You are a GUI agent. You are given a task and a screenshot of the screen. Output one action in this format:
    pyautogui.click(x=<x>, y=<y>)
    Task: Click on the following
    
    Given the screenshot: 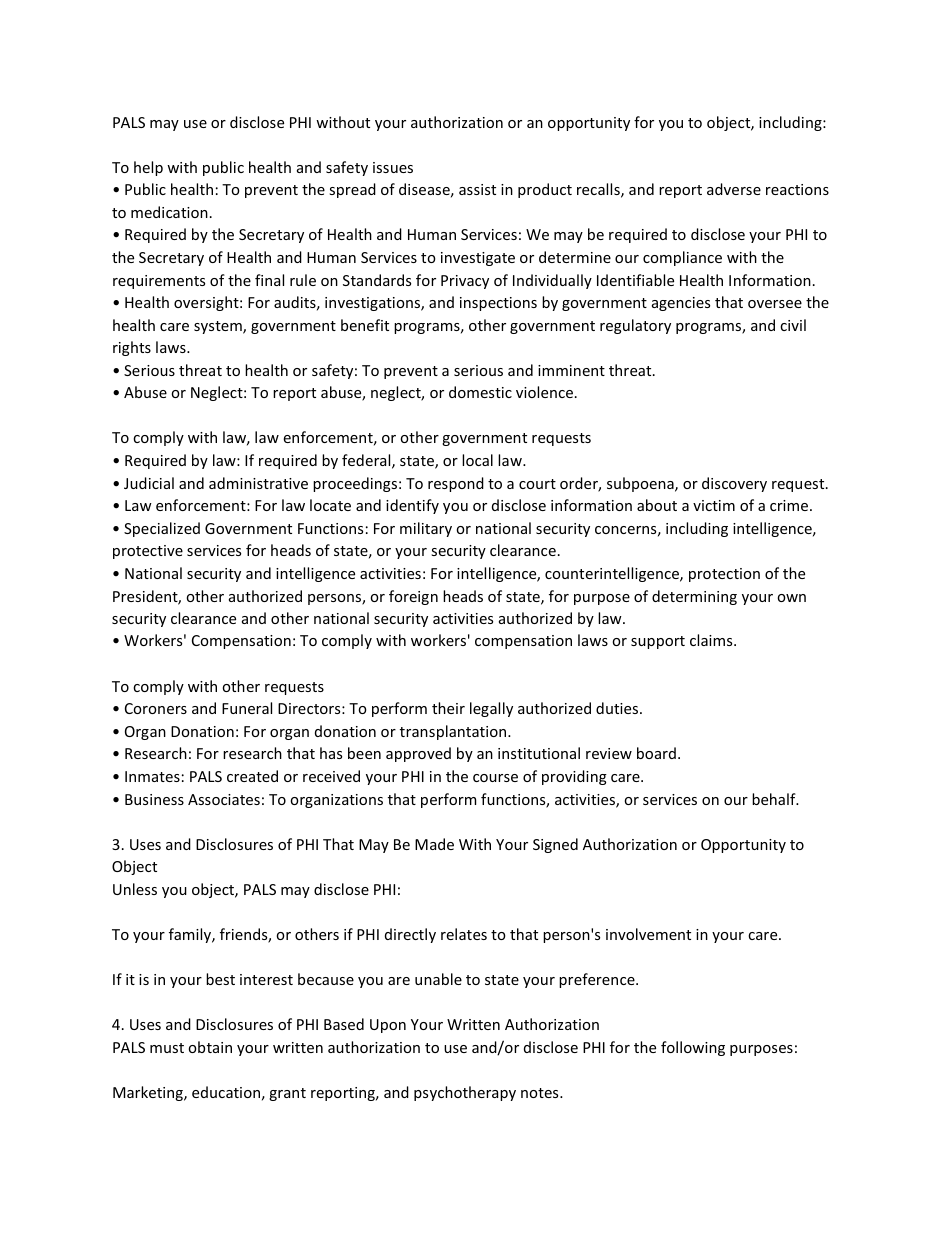 What is the action you would take?
    pyautogui.click(x=693, y=1048)
